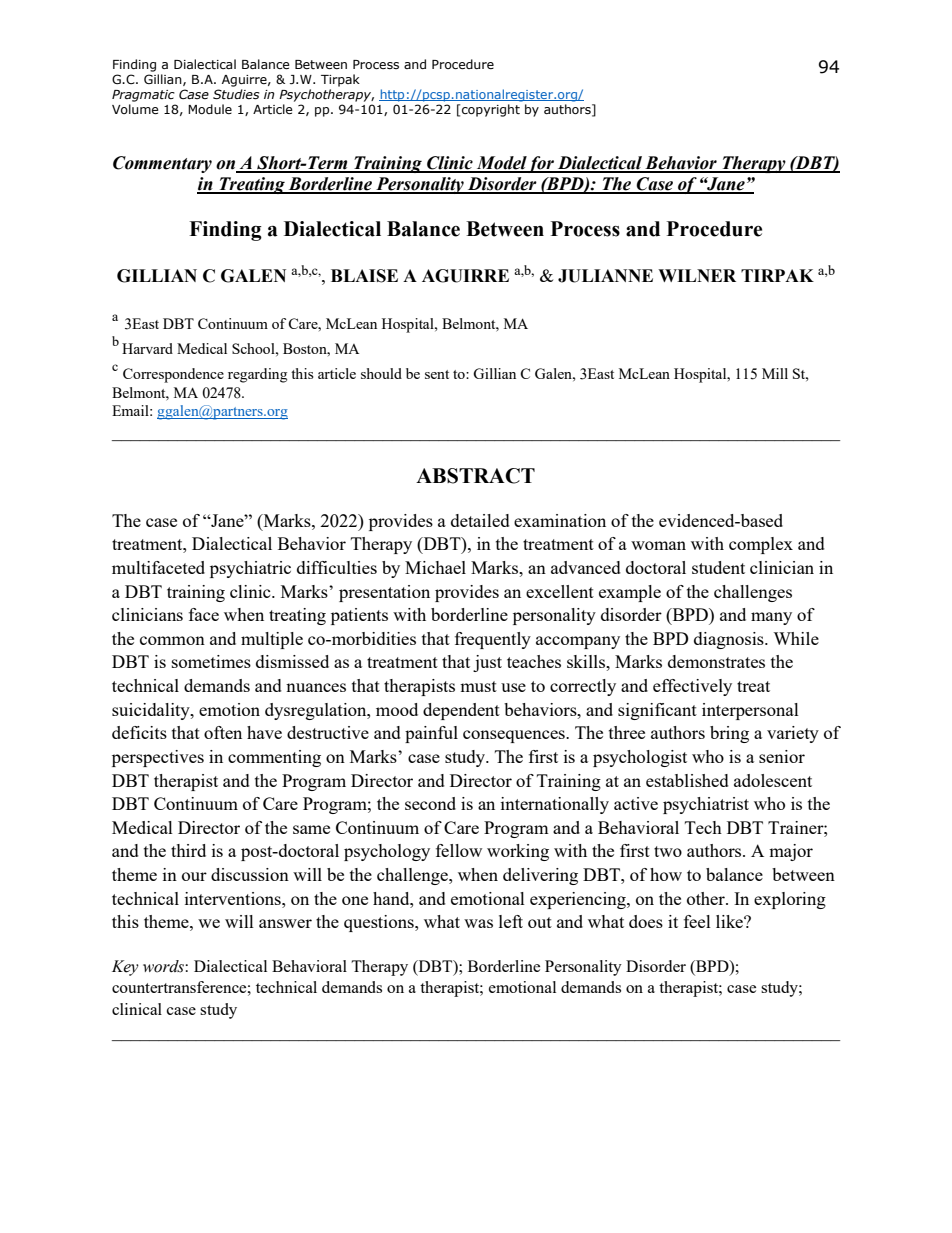 The width and height of the image is (952, 1233). I want to click on for, so click(541, 164).
